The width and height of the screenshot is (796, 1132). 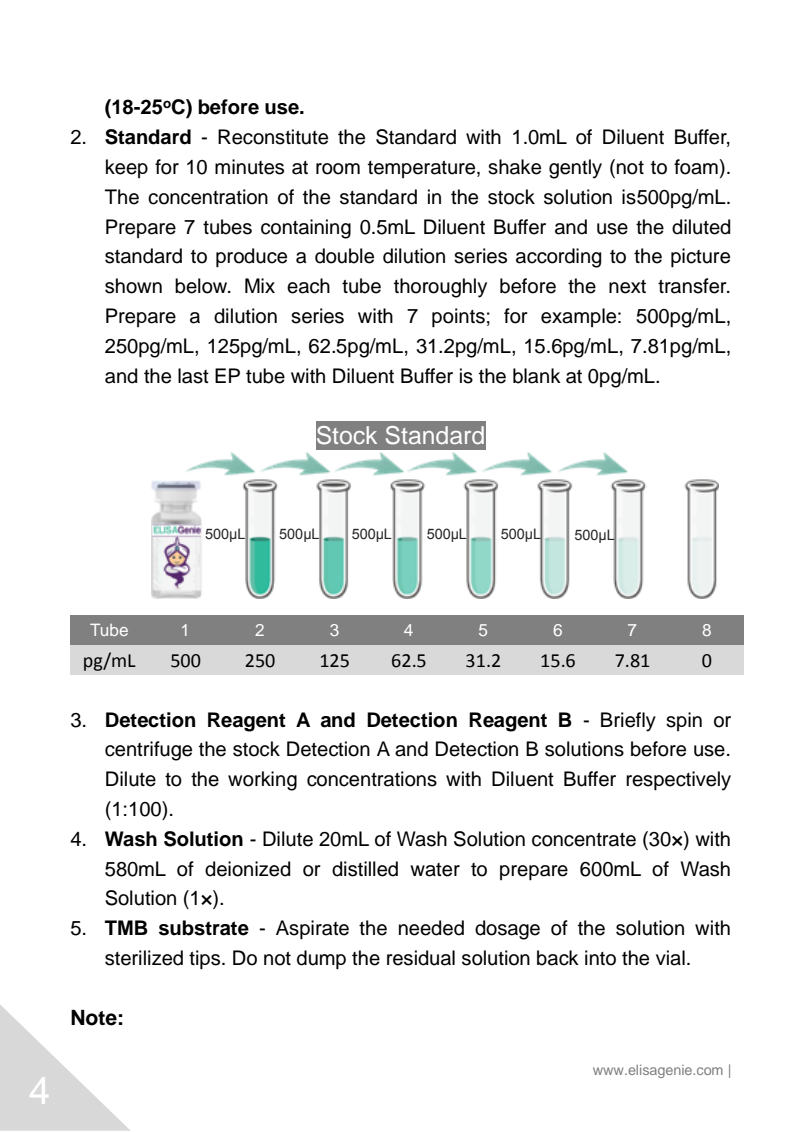 I want to click on working, so click(x=262, y=781).
